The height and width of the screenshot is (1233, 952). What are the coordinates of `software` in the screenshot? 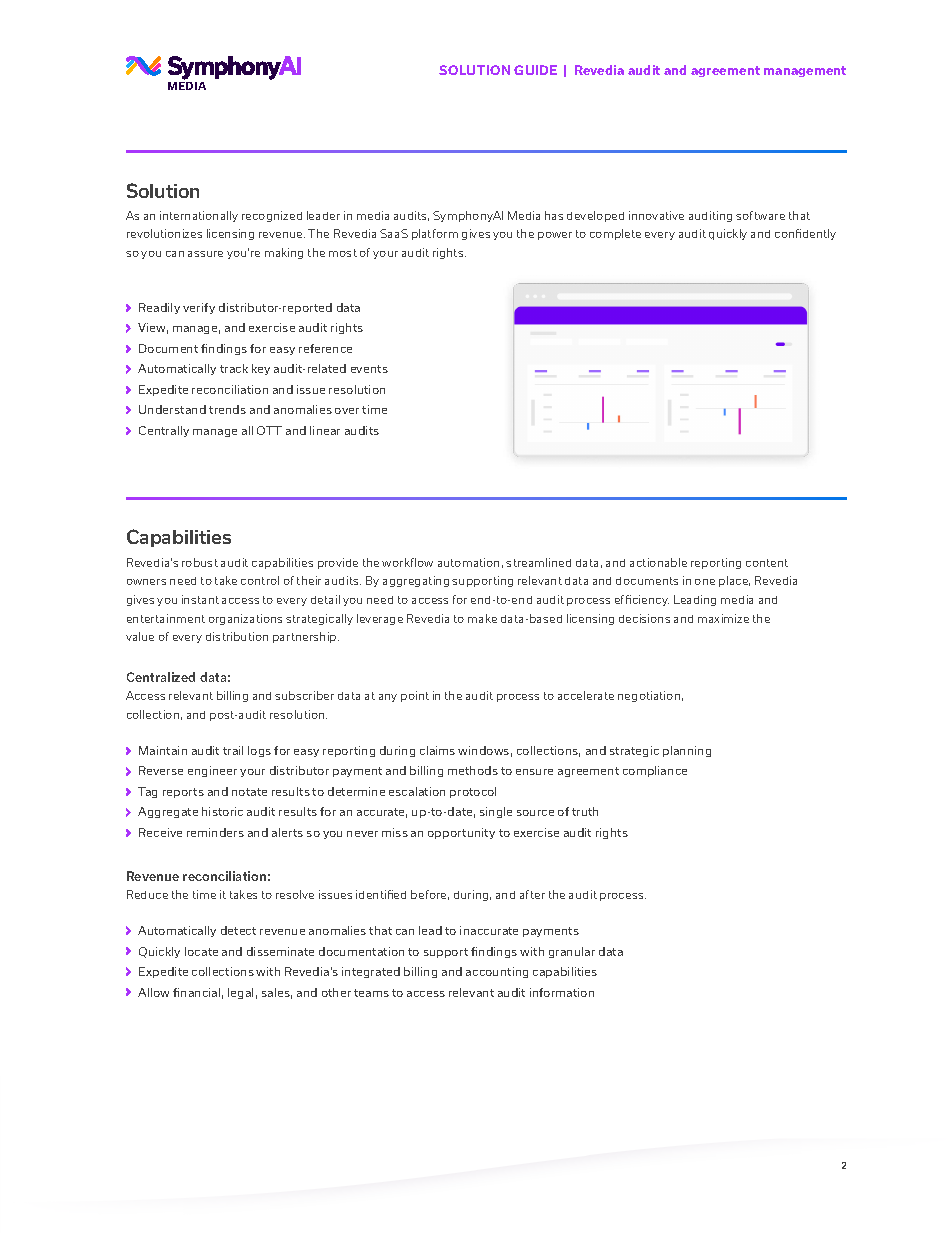 It's located at (760, 215).
